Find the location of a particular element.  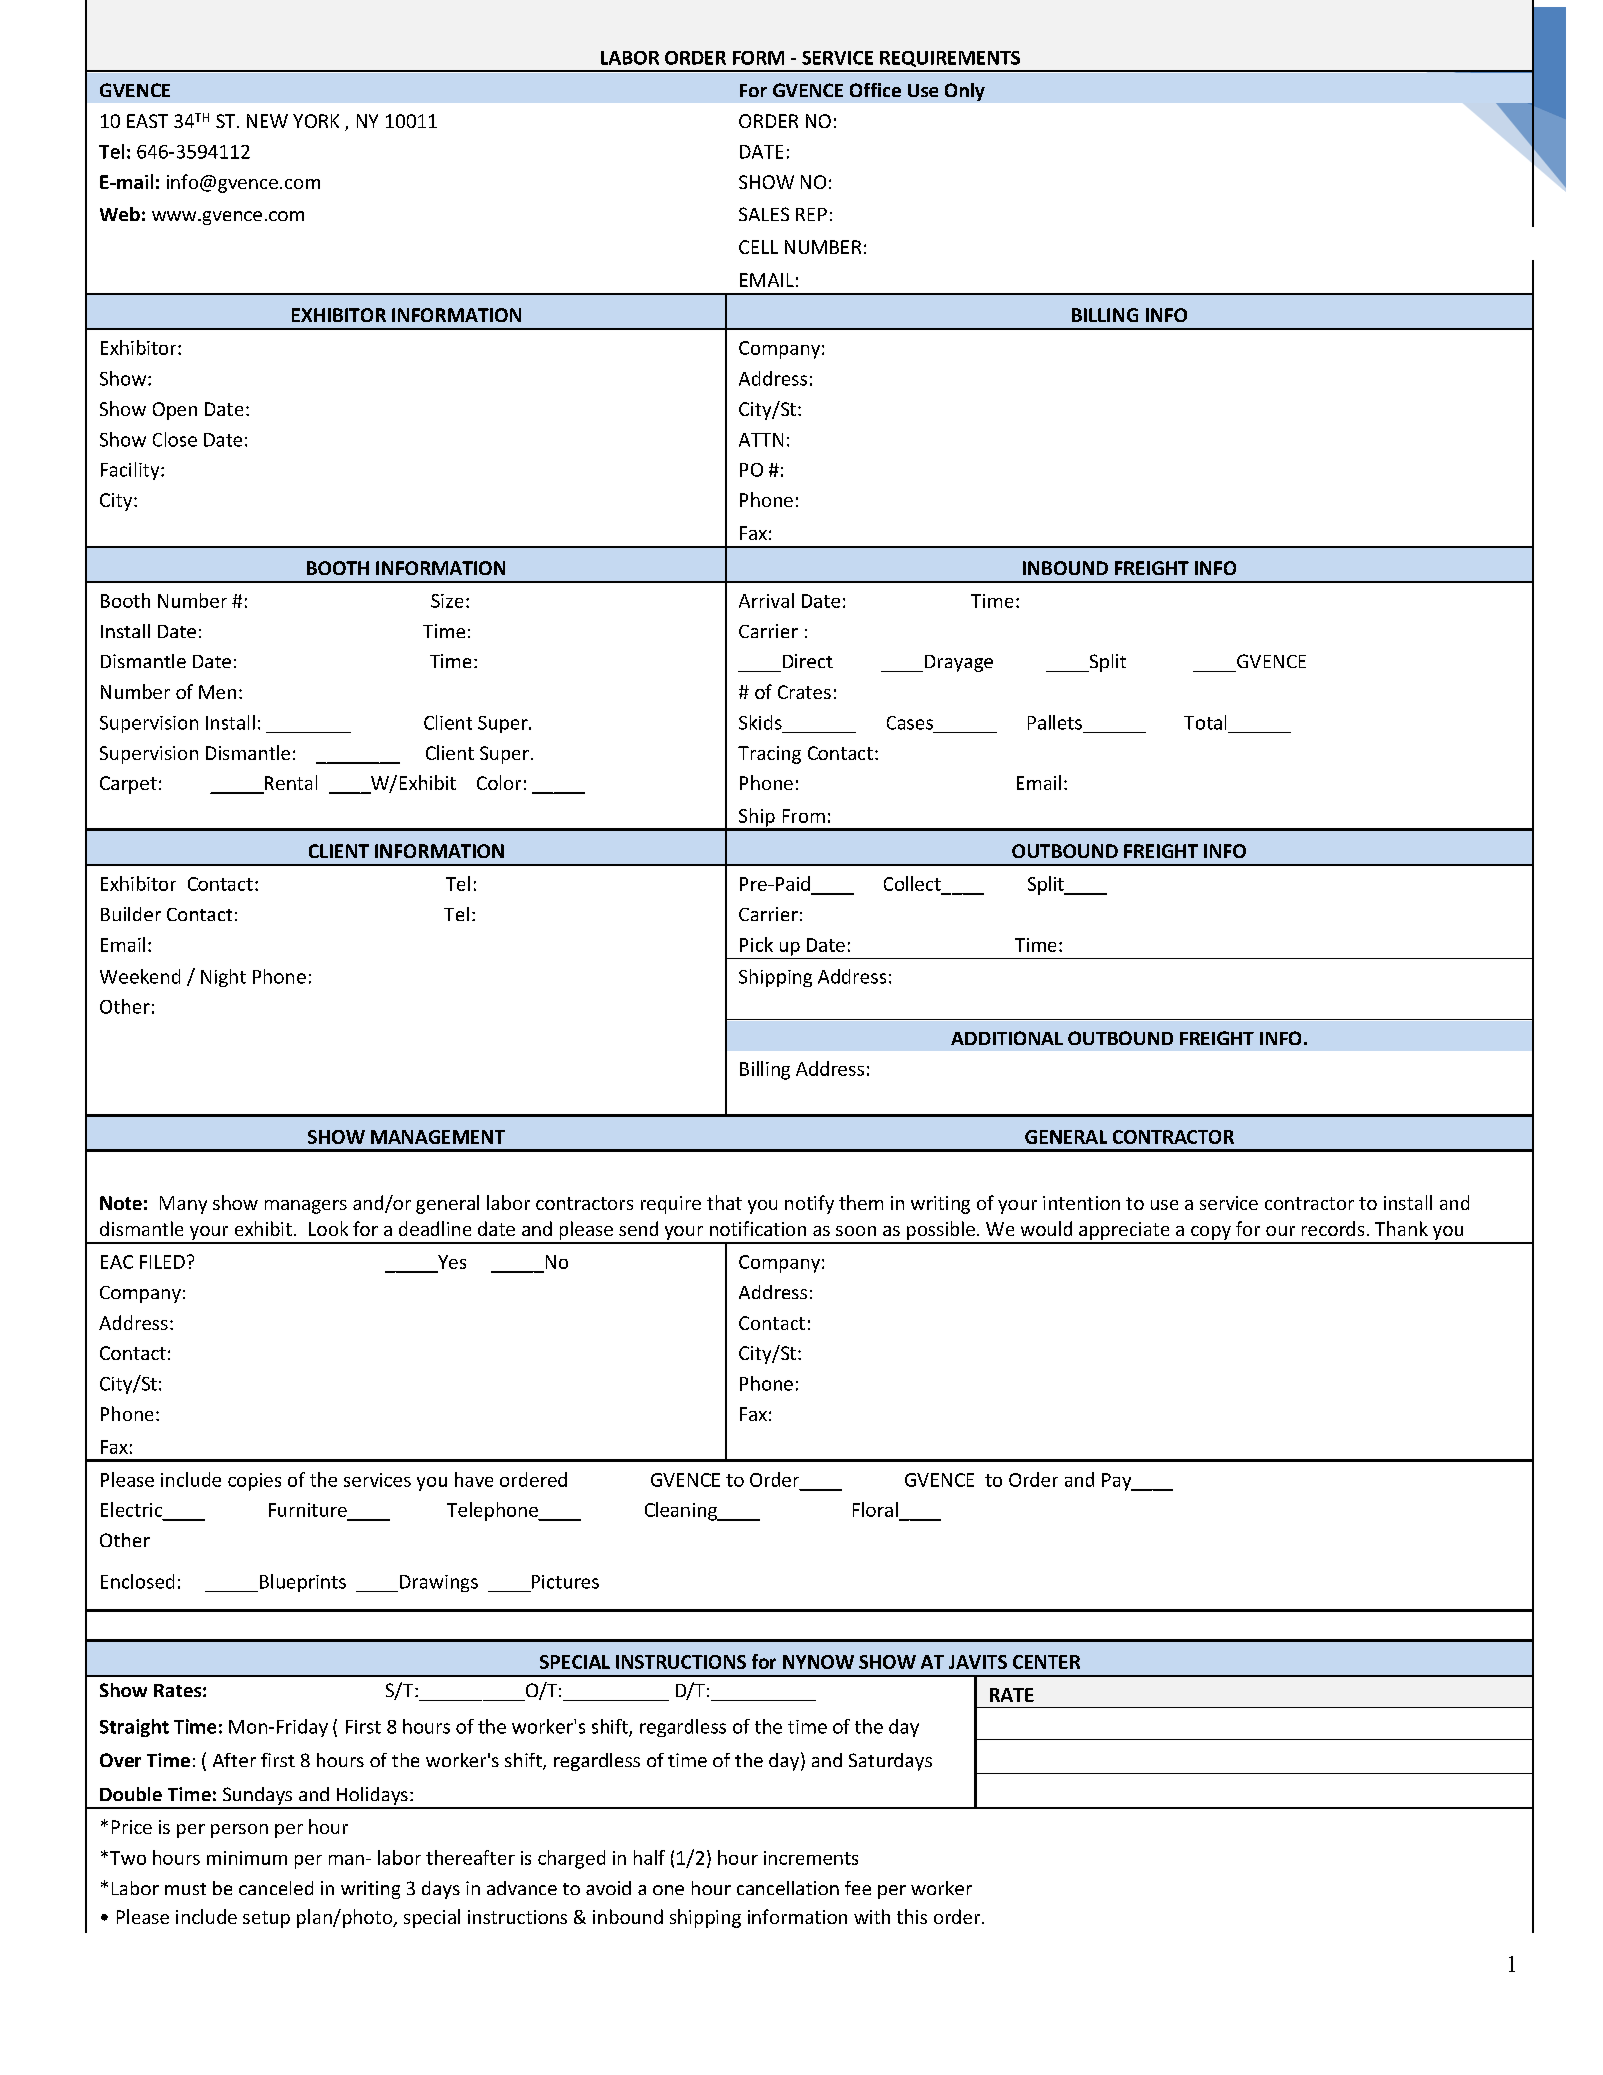

From is located at coordinates (804, 816).
